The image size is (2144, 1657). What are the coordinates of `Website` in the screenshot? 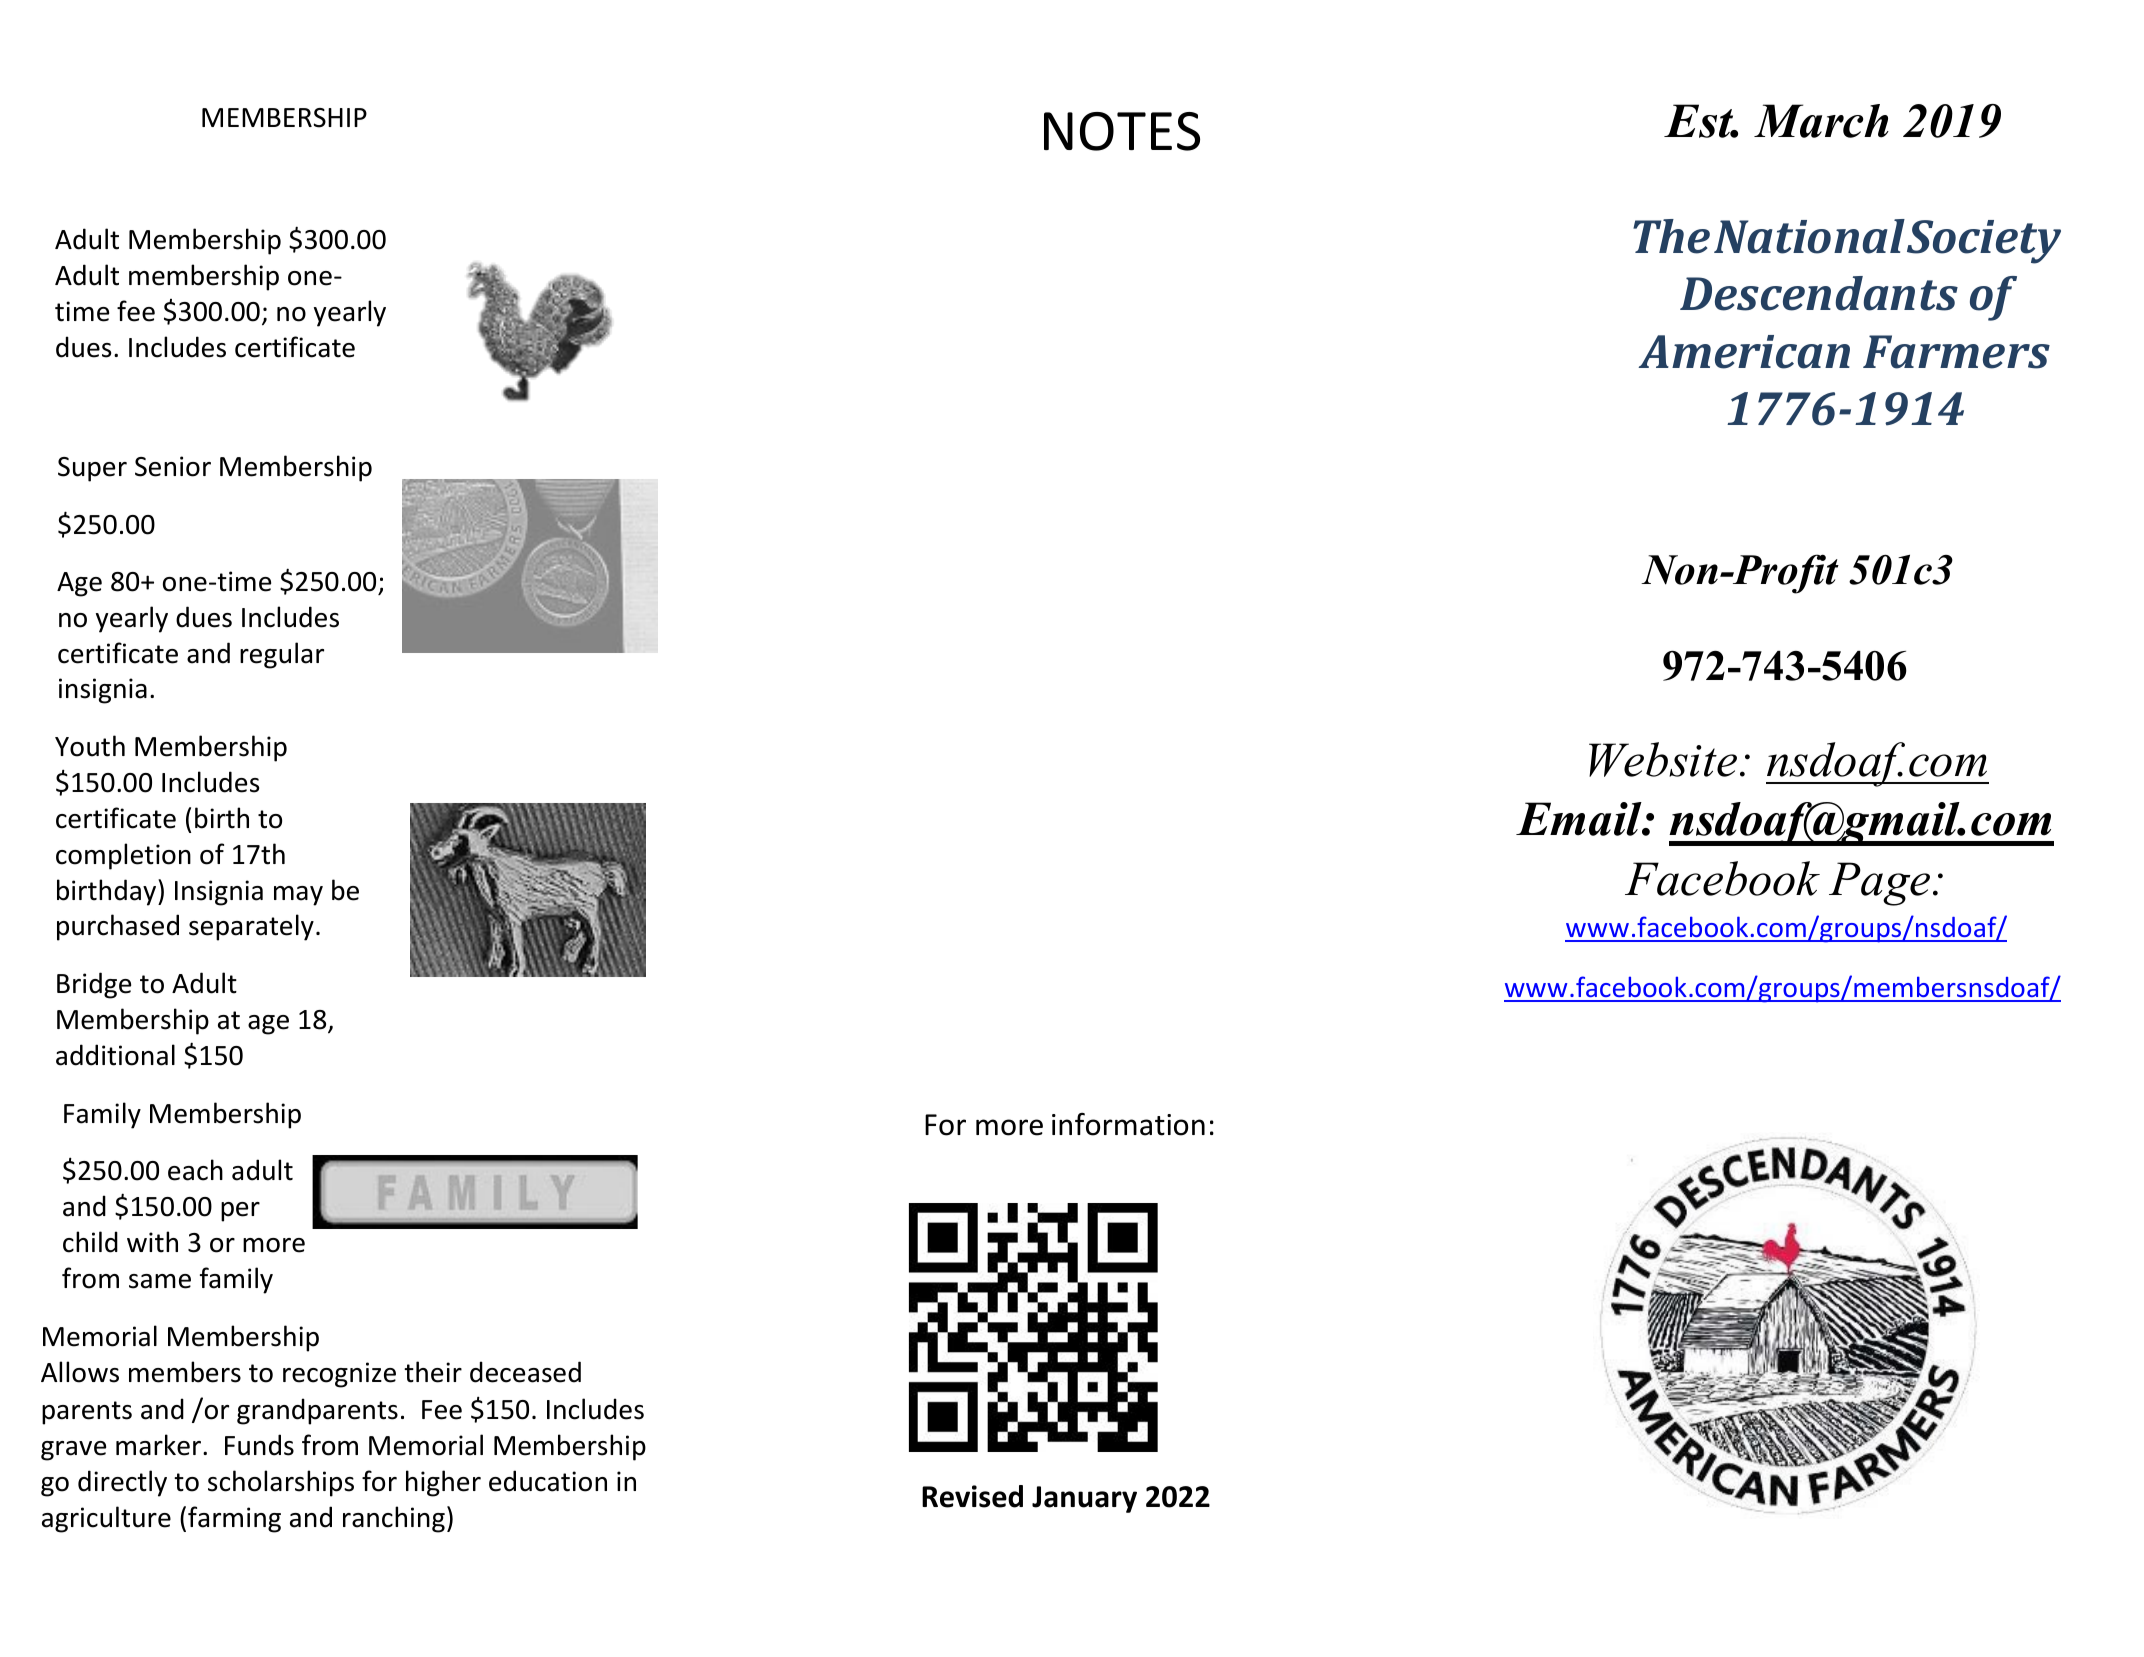 It's located at (1663, 759).
